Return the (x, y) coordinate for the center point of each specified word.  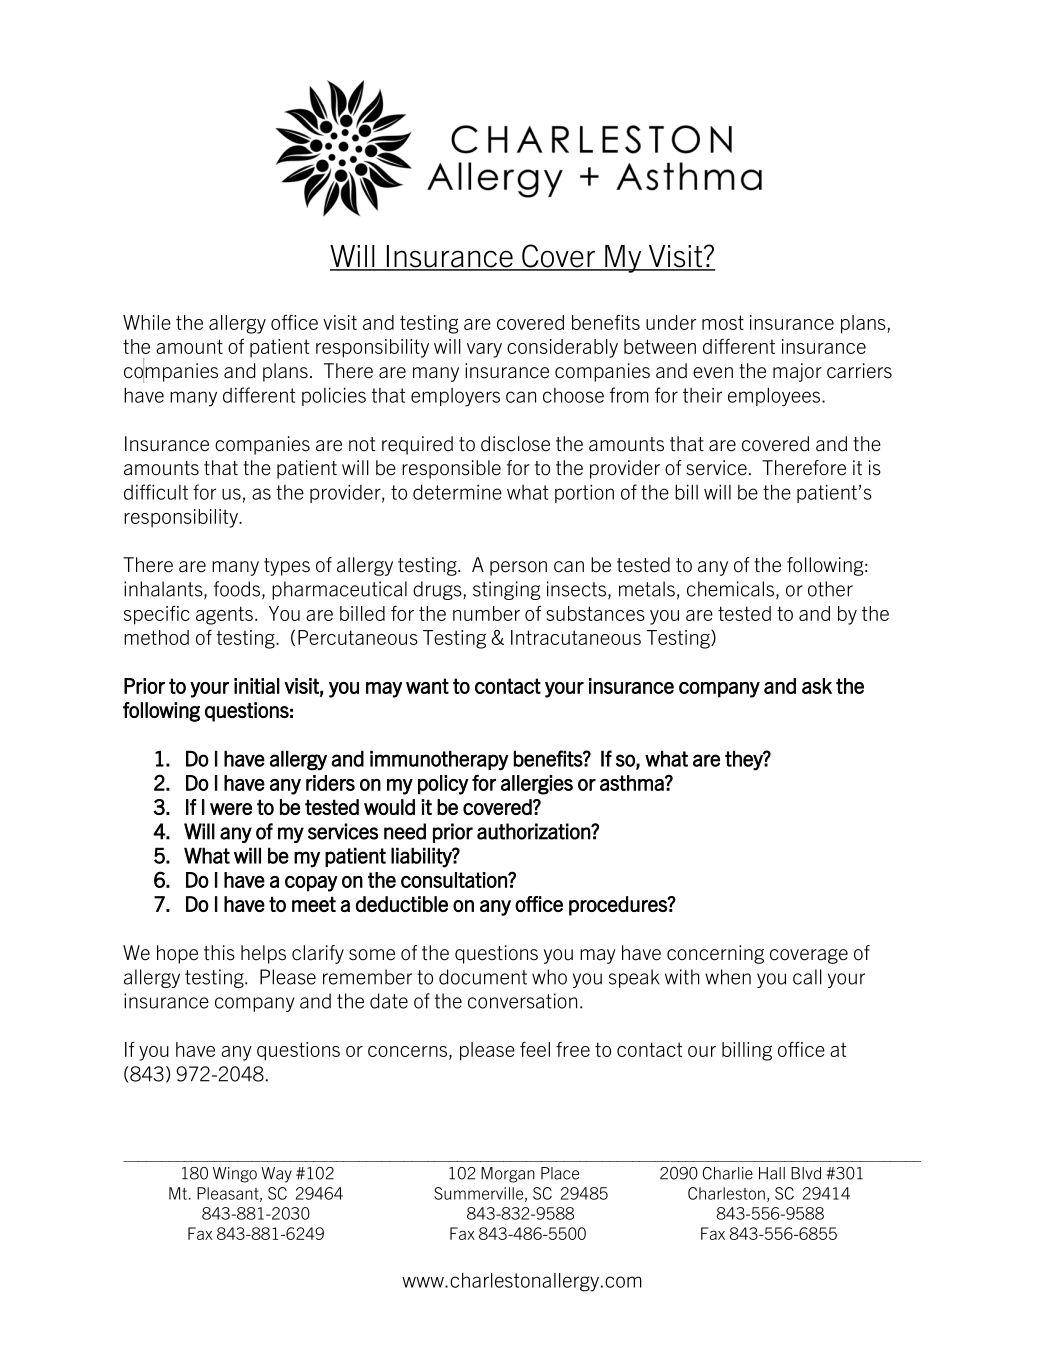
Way (276, 1175)
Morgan (508, 1175)
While (147, 322)
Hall (772, 1173)
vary (484, 350)
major (797, 372)
